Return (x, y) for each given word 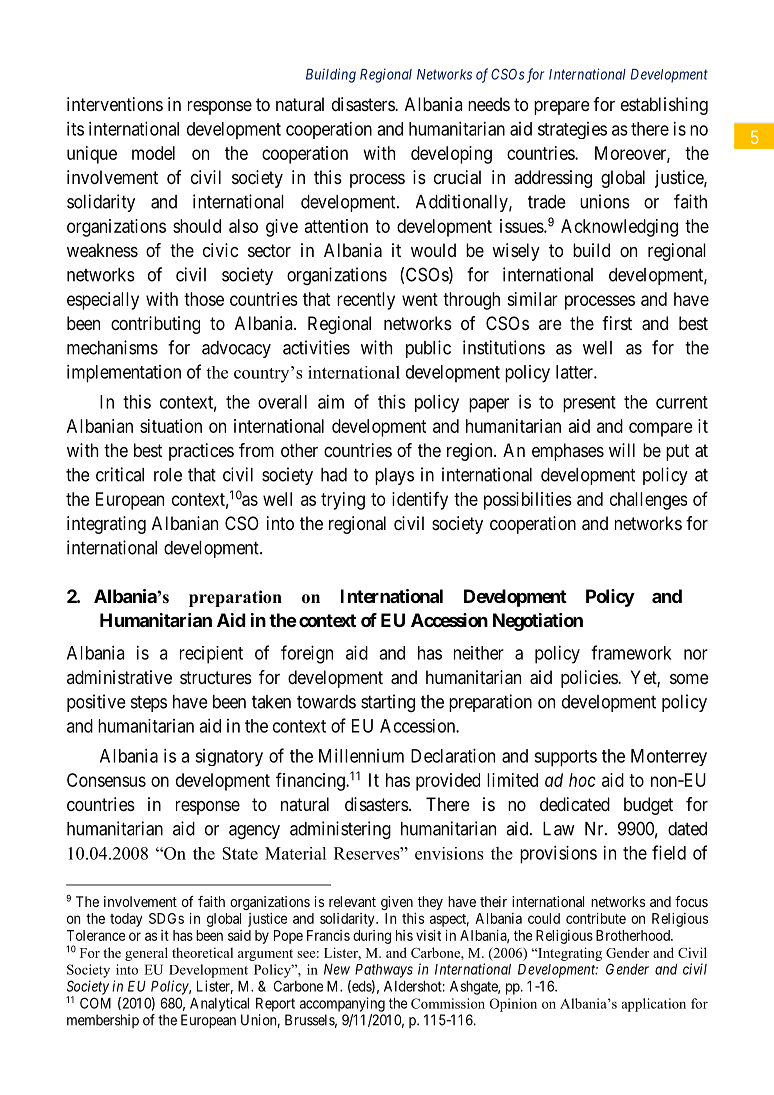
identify (420, 500)
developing (451, 155)
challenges (648, 501)
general (146, 954)
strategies (572, 130)
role (168, 475)
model (153, 153)
